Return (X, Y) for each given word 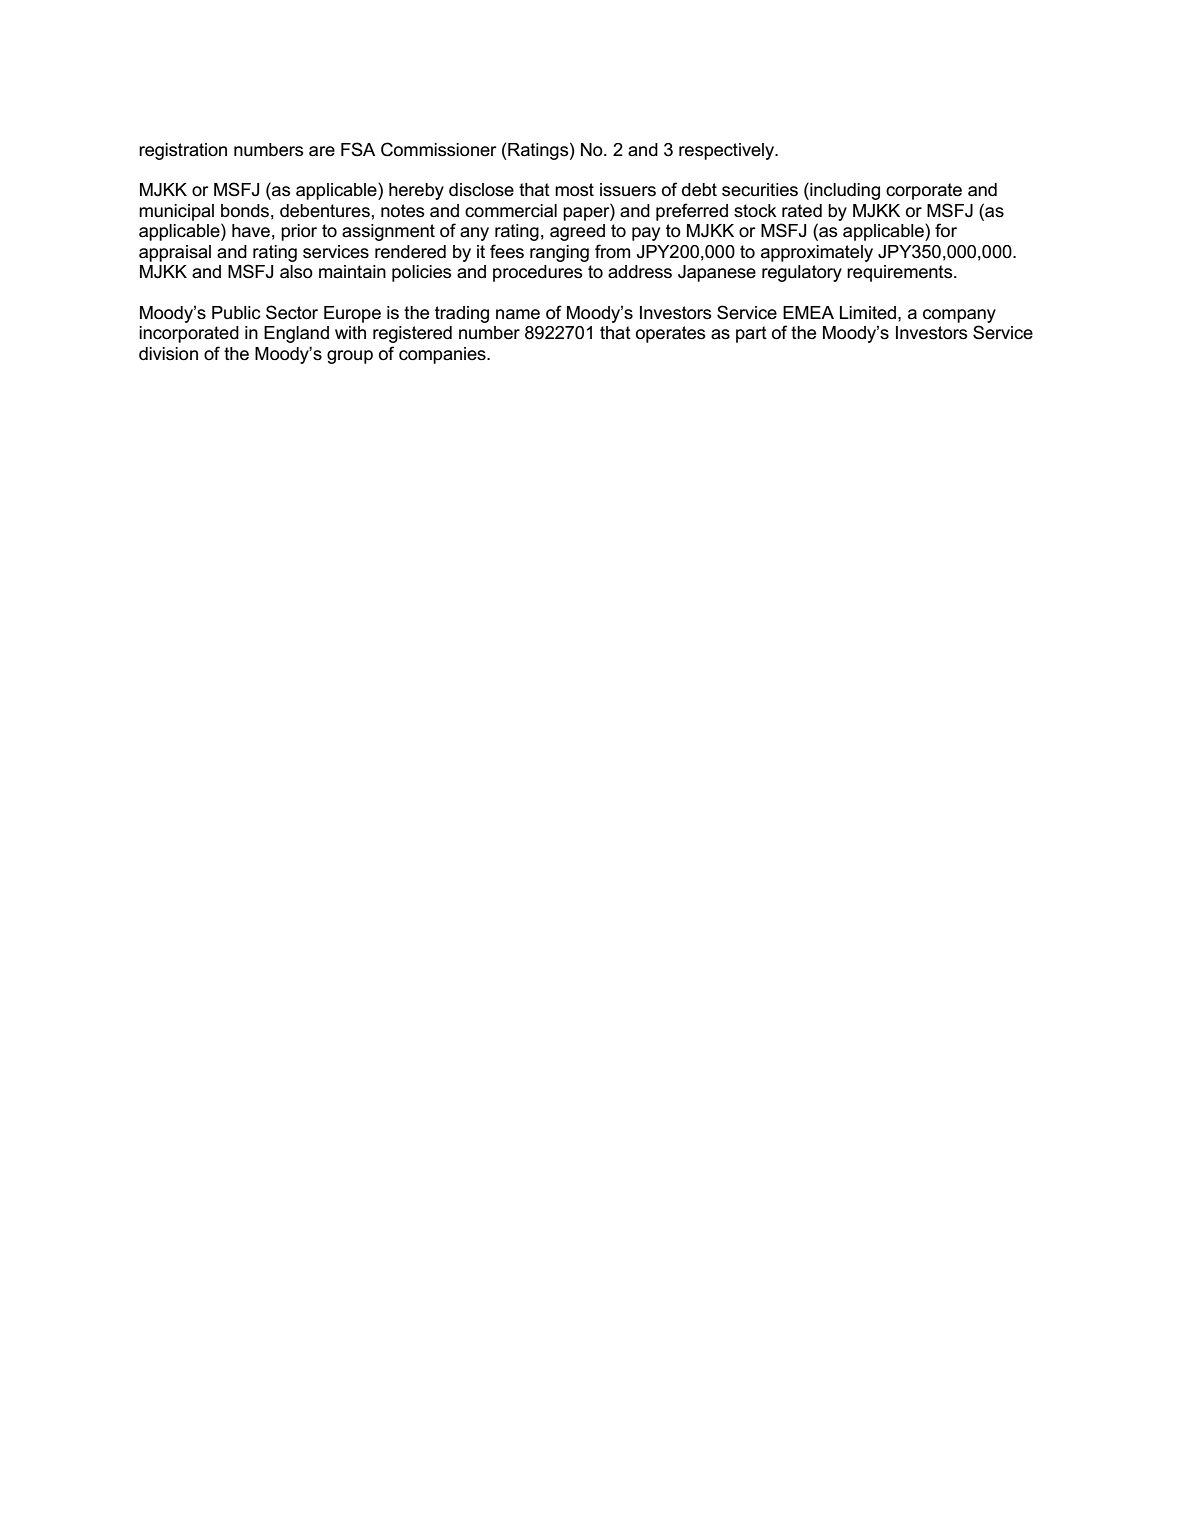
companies (443, 355)
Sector (292, 312)
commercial (511, 211)
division (168, 354)
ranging (559, 253)
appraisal (175, 253)
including (844, 191)
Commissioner (439, 149)
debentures (325, 211)
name (518, 314)
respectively (728, 151)
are (322, 151)
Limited (869, 313)
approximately (817, 253)
